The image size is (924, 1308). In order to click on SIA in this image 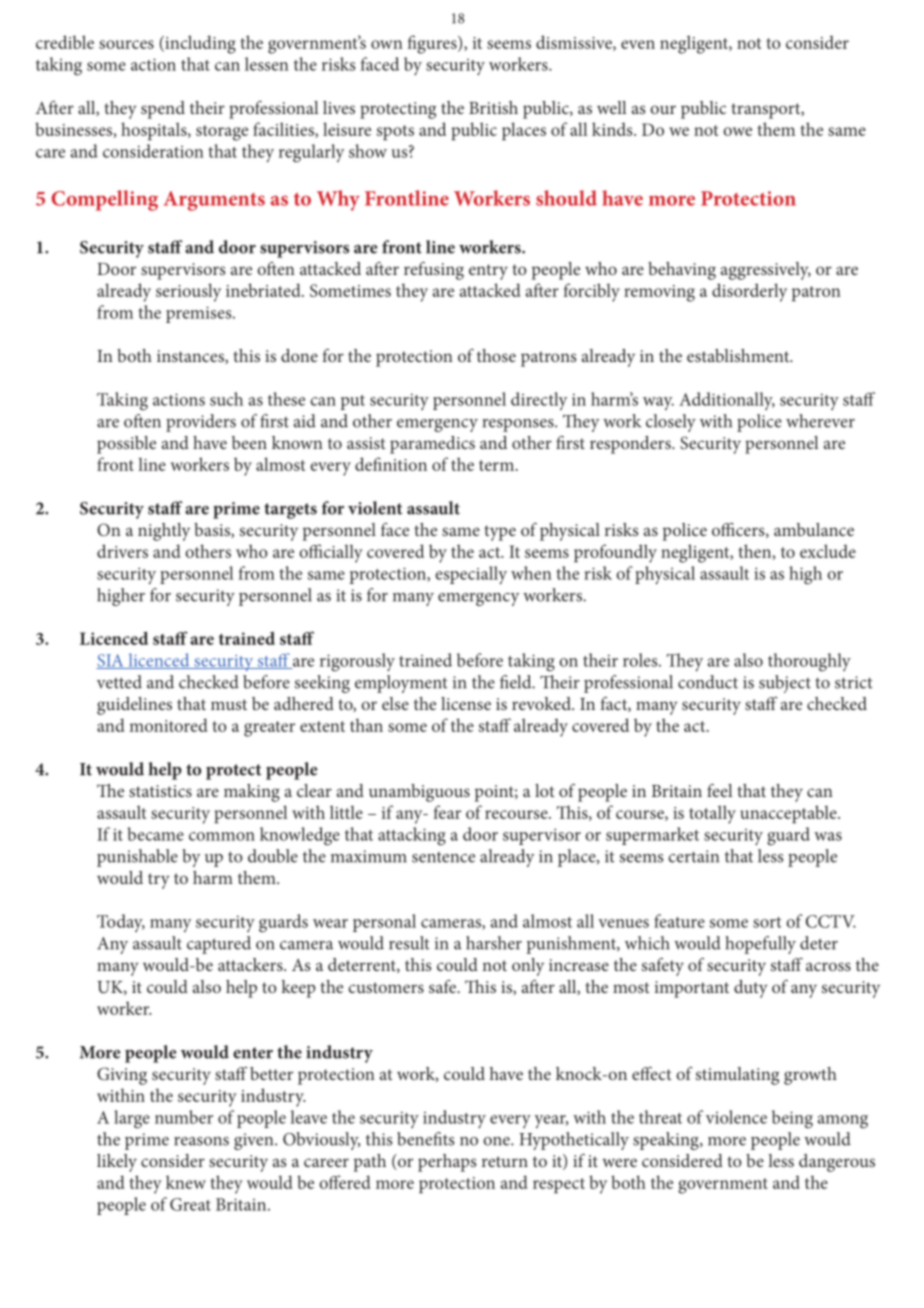, I will do `click(111, 661)`.
